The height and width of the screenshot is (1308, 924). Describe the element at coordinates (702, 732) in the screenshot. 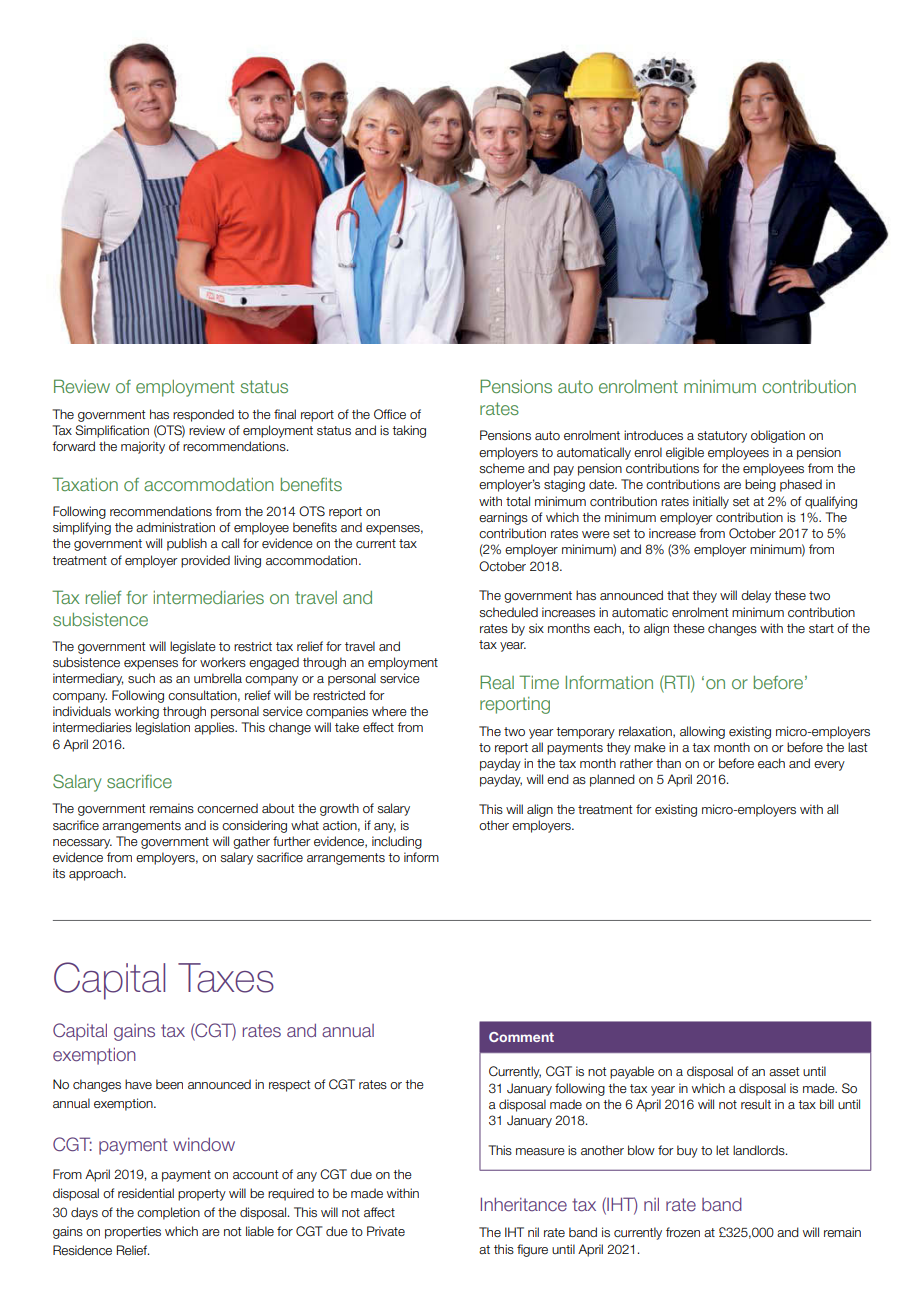

I see `allowing` at that location.
